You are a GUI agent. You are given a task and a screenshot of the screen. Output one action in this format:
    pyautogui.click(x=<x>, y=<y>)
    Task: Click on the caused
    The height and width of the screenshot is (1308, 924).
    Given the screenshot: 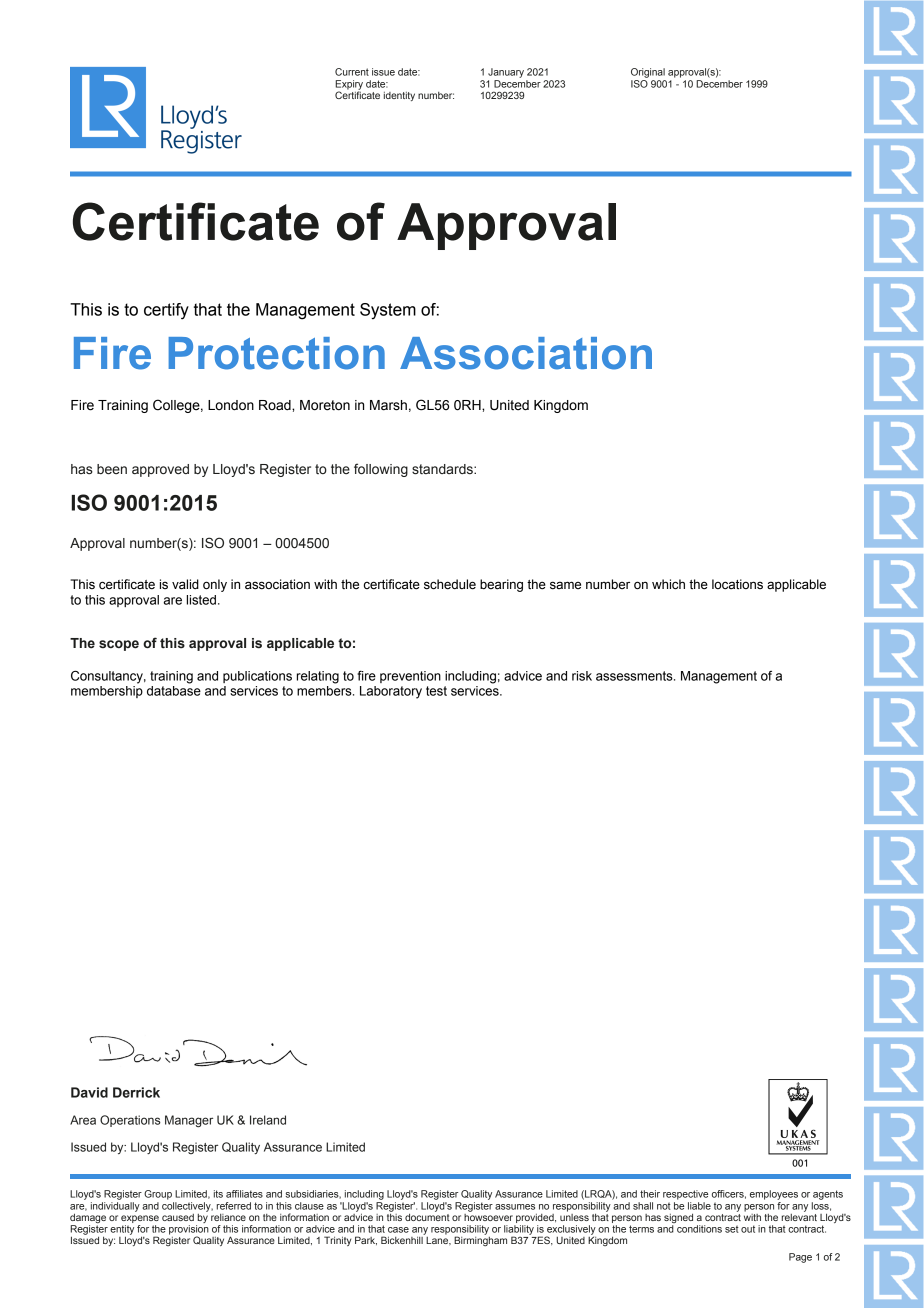 What is the action you would take?
    pyautogui.click(x=178, y=1217)
